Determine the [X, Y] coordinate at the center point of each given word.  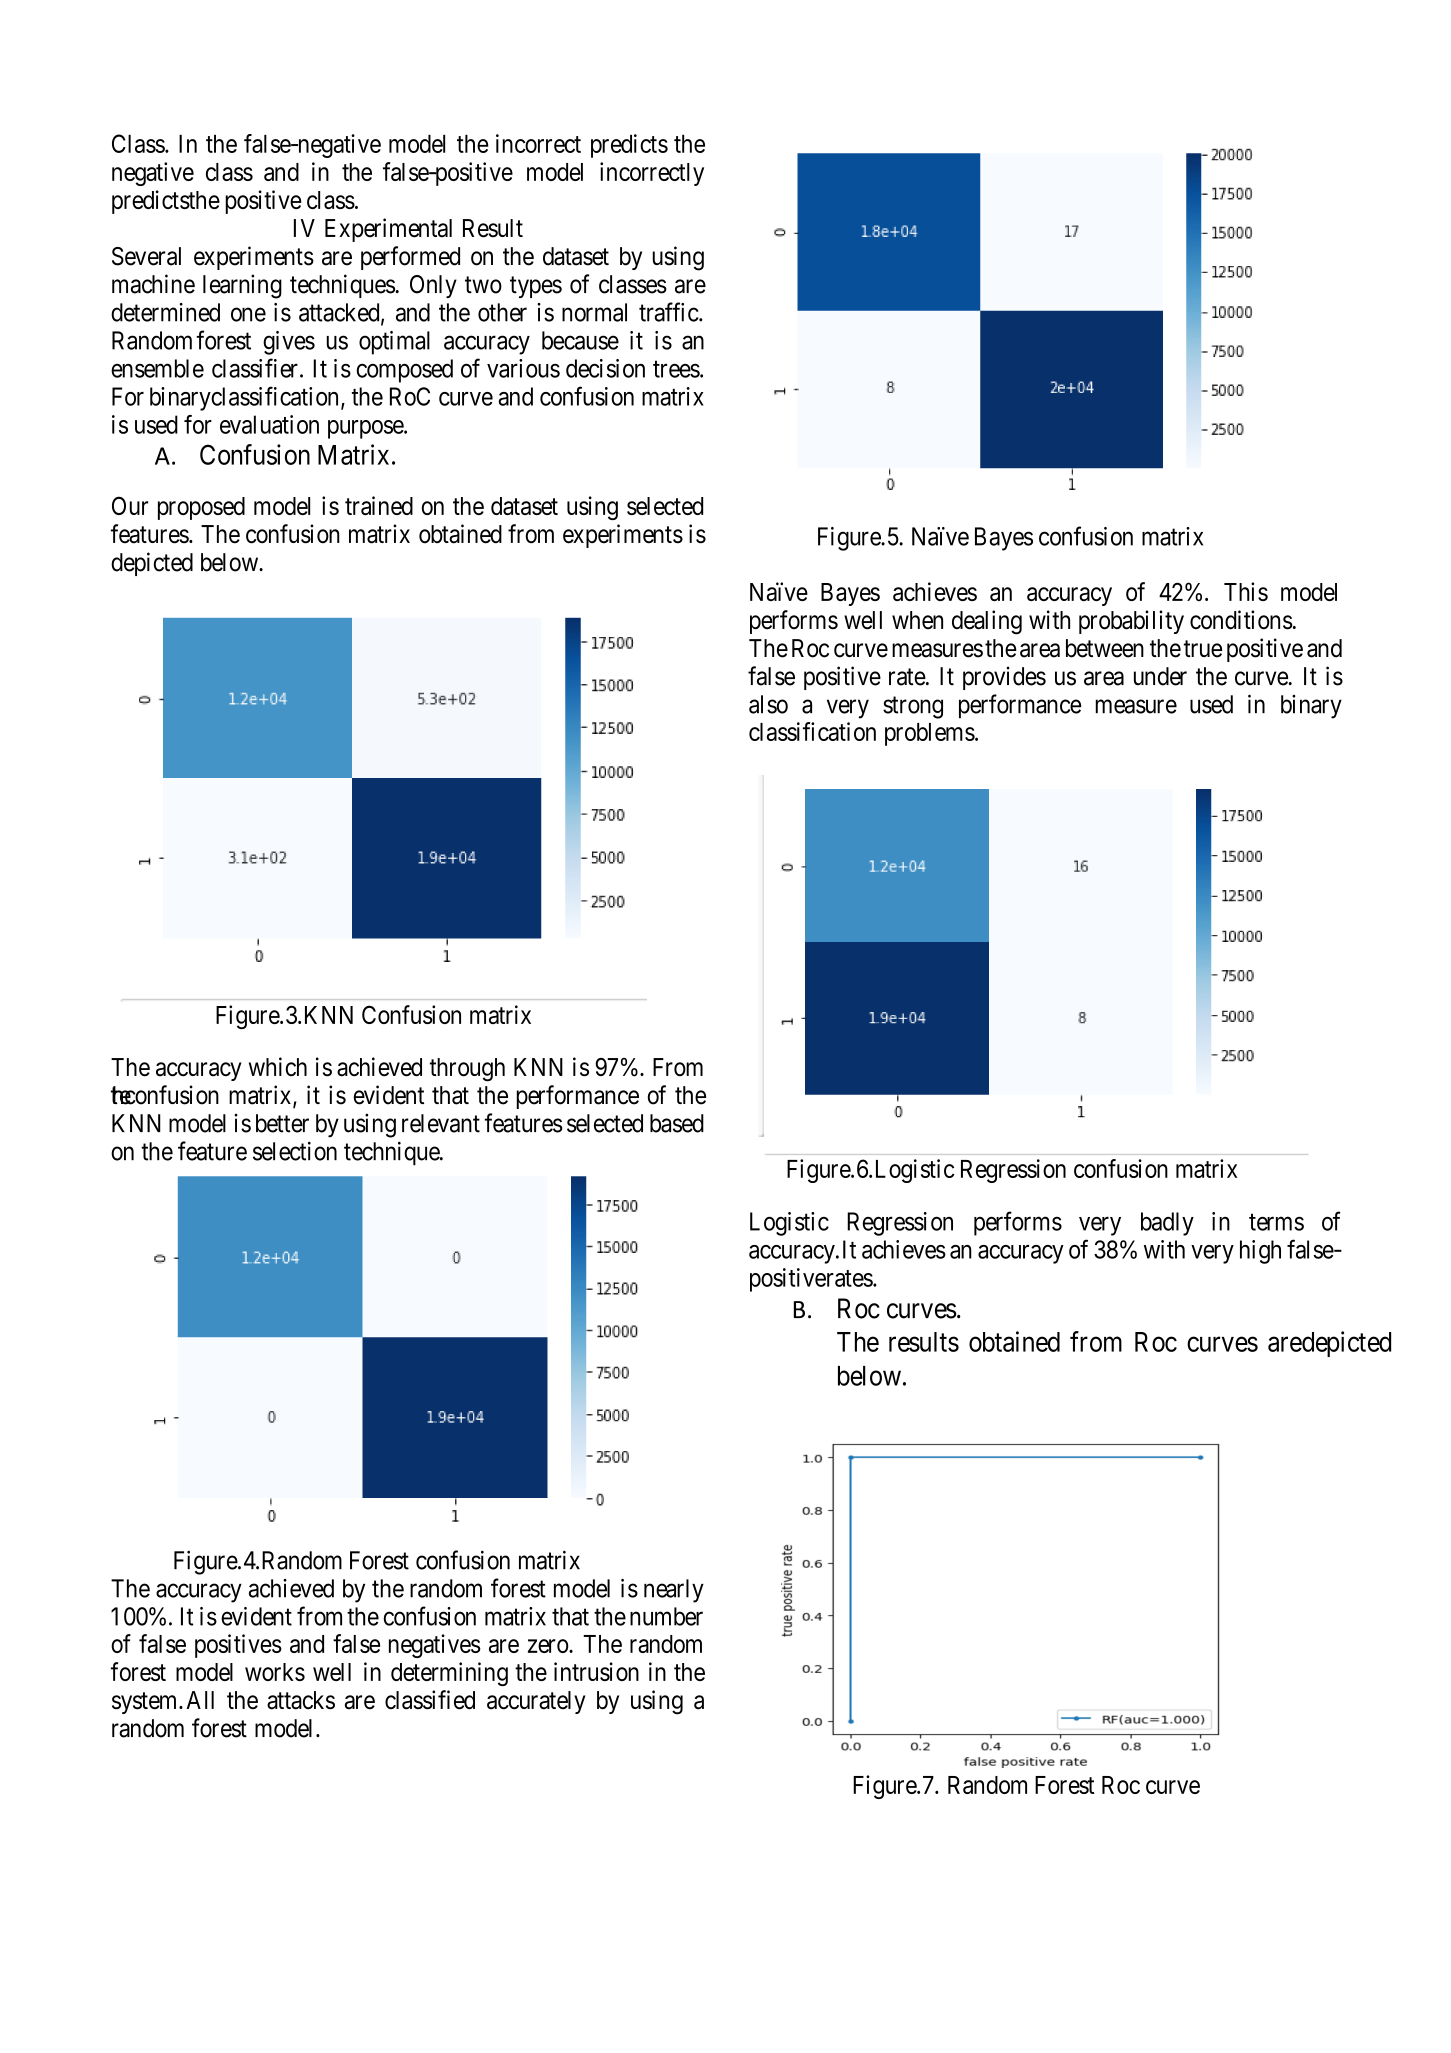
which [278, 1067]
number [666, 1616]
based [677, 1123]
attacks [301, 1700]
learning [242, 286]
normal [594, 312]
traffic [669, 312]
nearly [674, 1591]
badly [1167, 1224]
